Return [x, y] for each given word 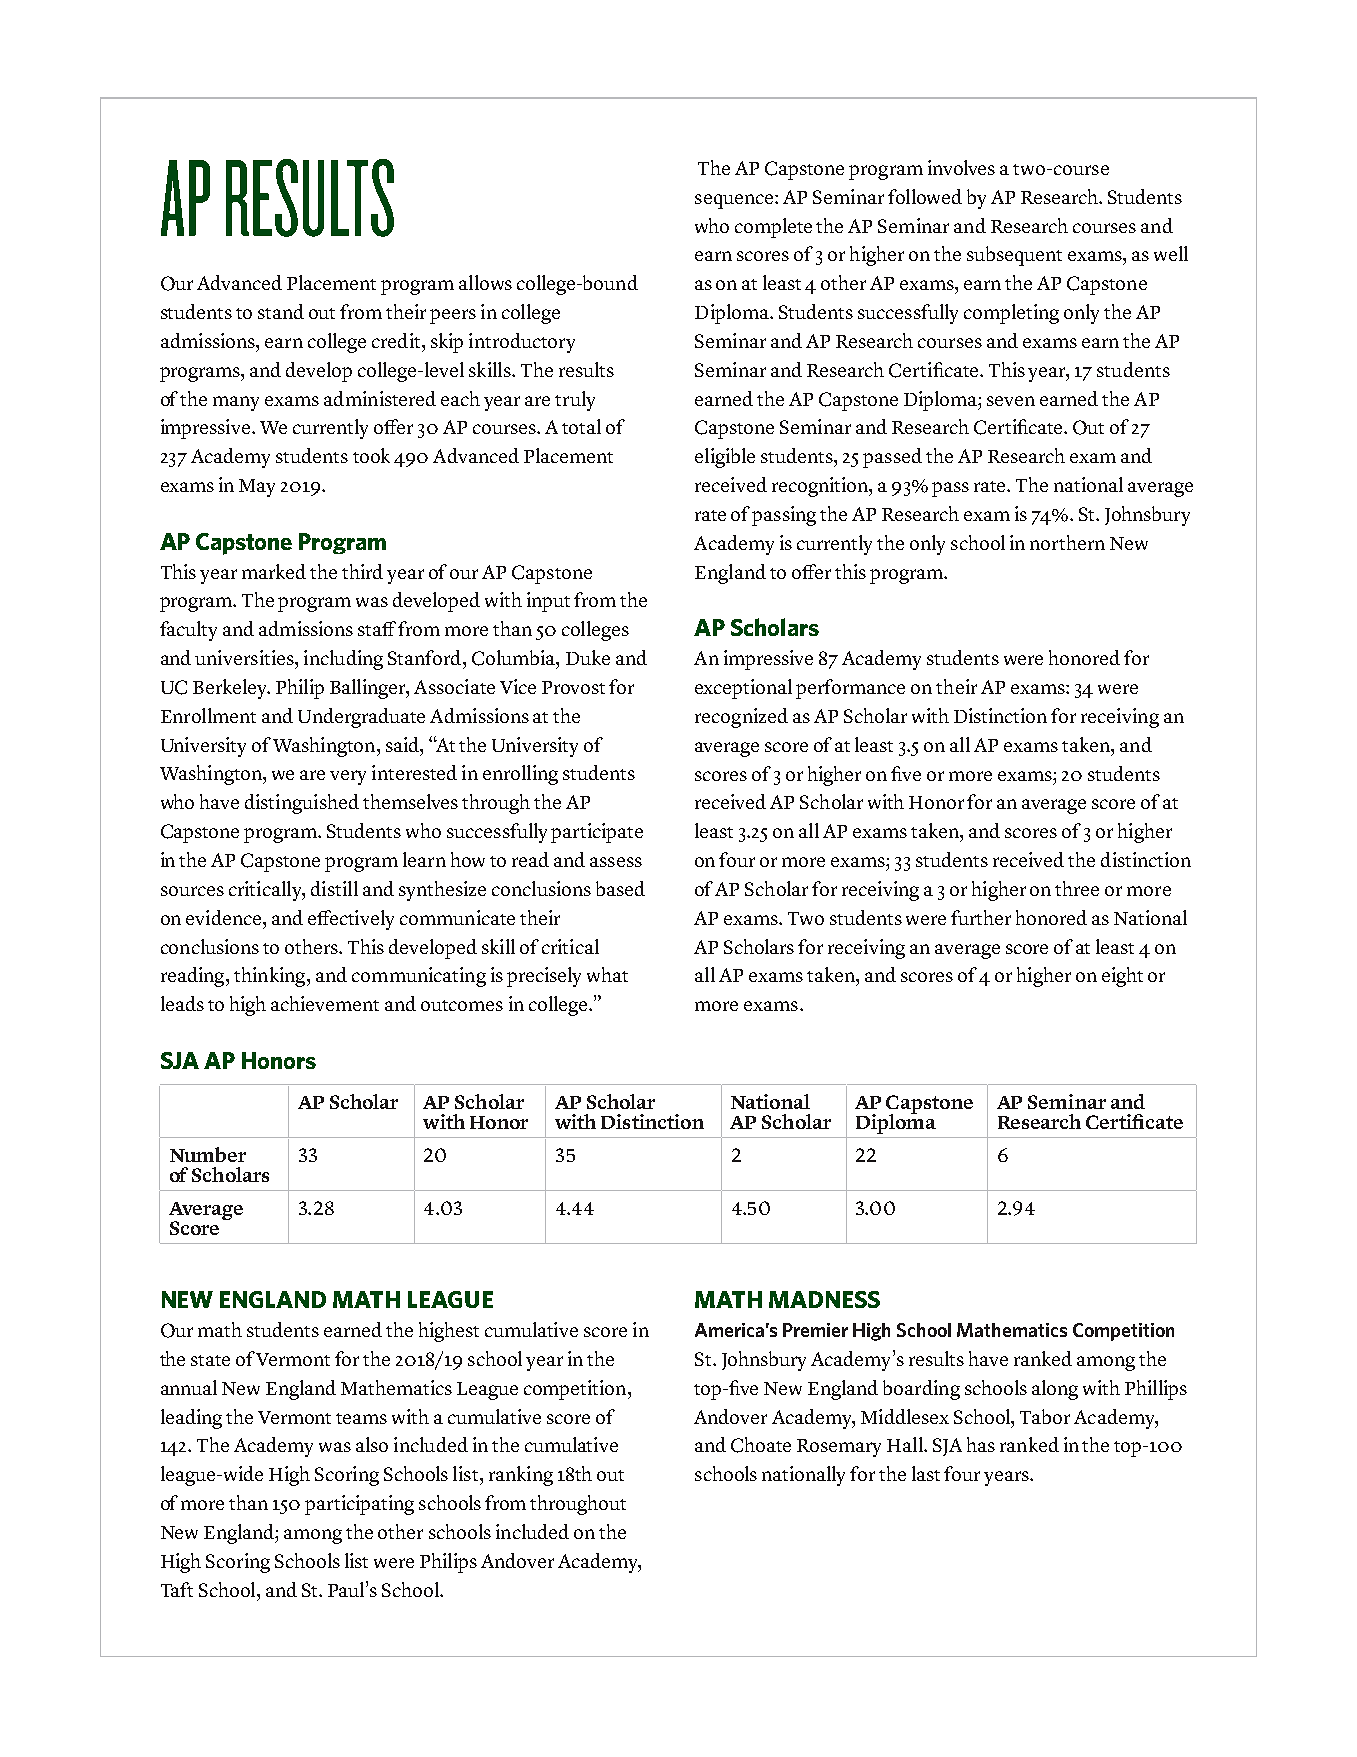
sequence [735, 201]
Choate [761, 1445]
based [620, 888]
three [1077, 888]
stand [281, 311]
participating [359, 1505]
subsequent [1014, 256]
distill [334, 888]
